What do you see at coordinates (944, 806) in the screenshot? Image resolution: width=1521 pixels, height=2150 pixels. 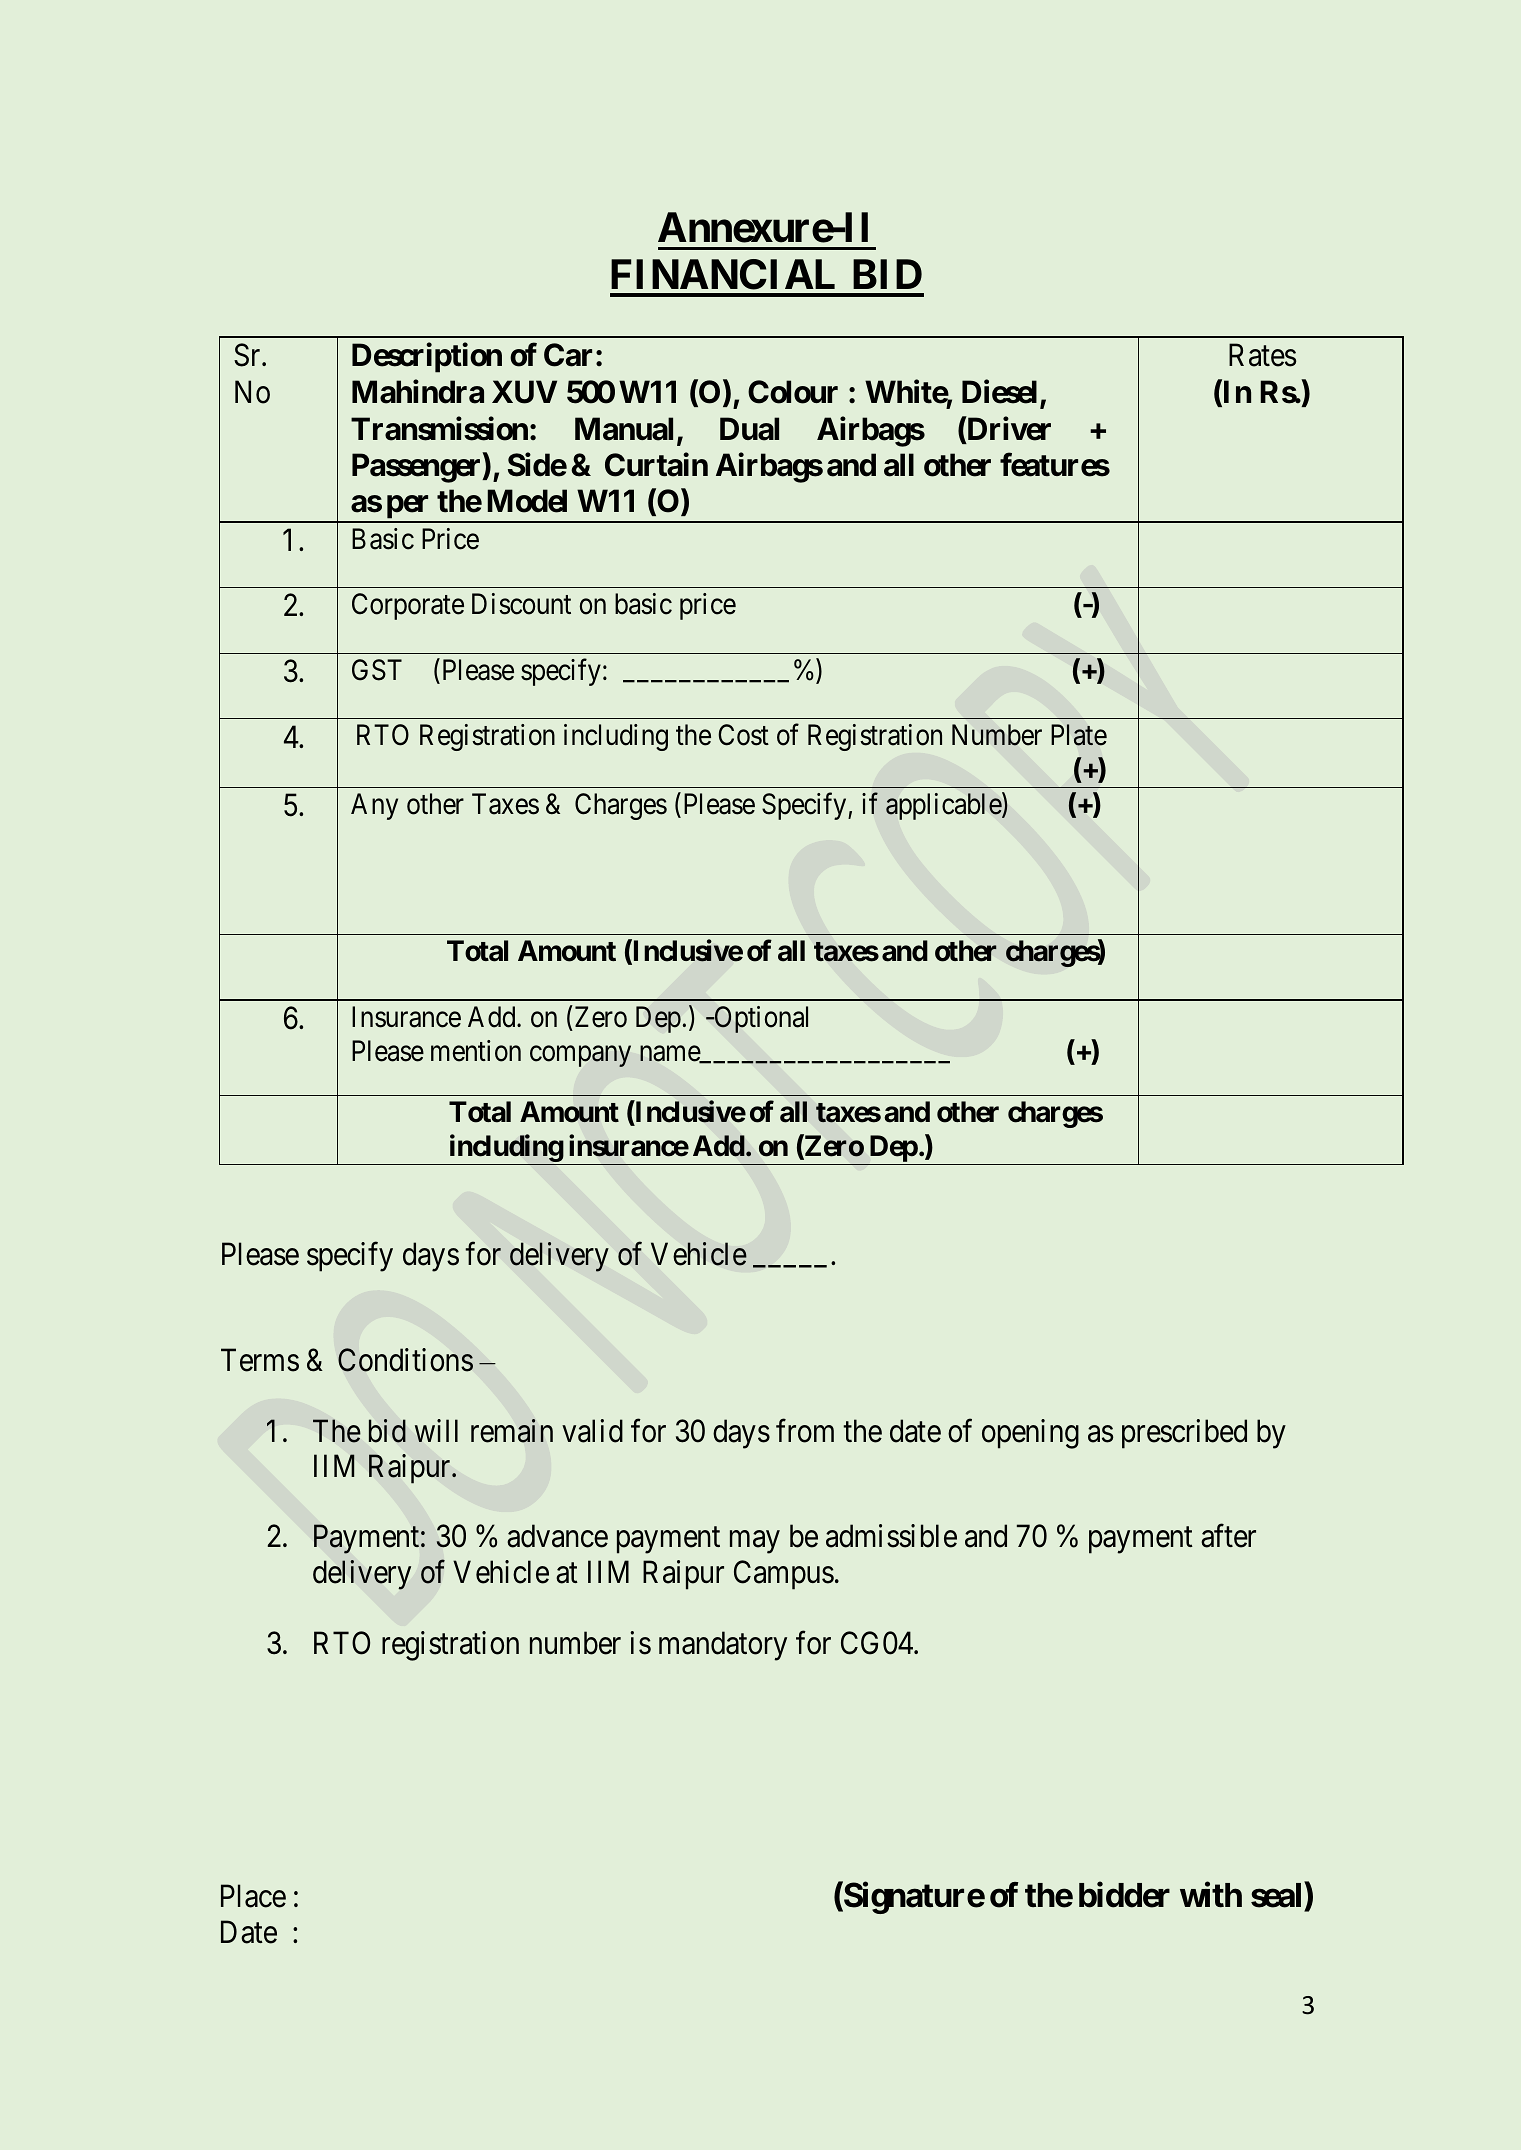 I see `applicable` at bounding box center [944, 806].
